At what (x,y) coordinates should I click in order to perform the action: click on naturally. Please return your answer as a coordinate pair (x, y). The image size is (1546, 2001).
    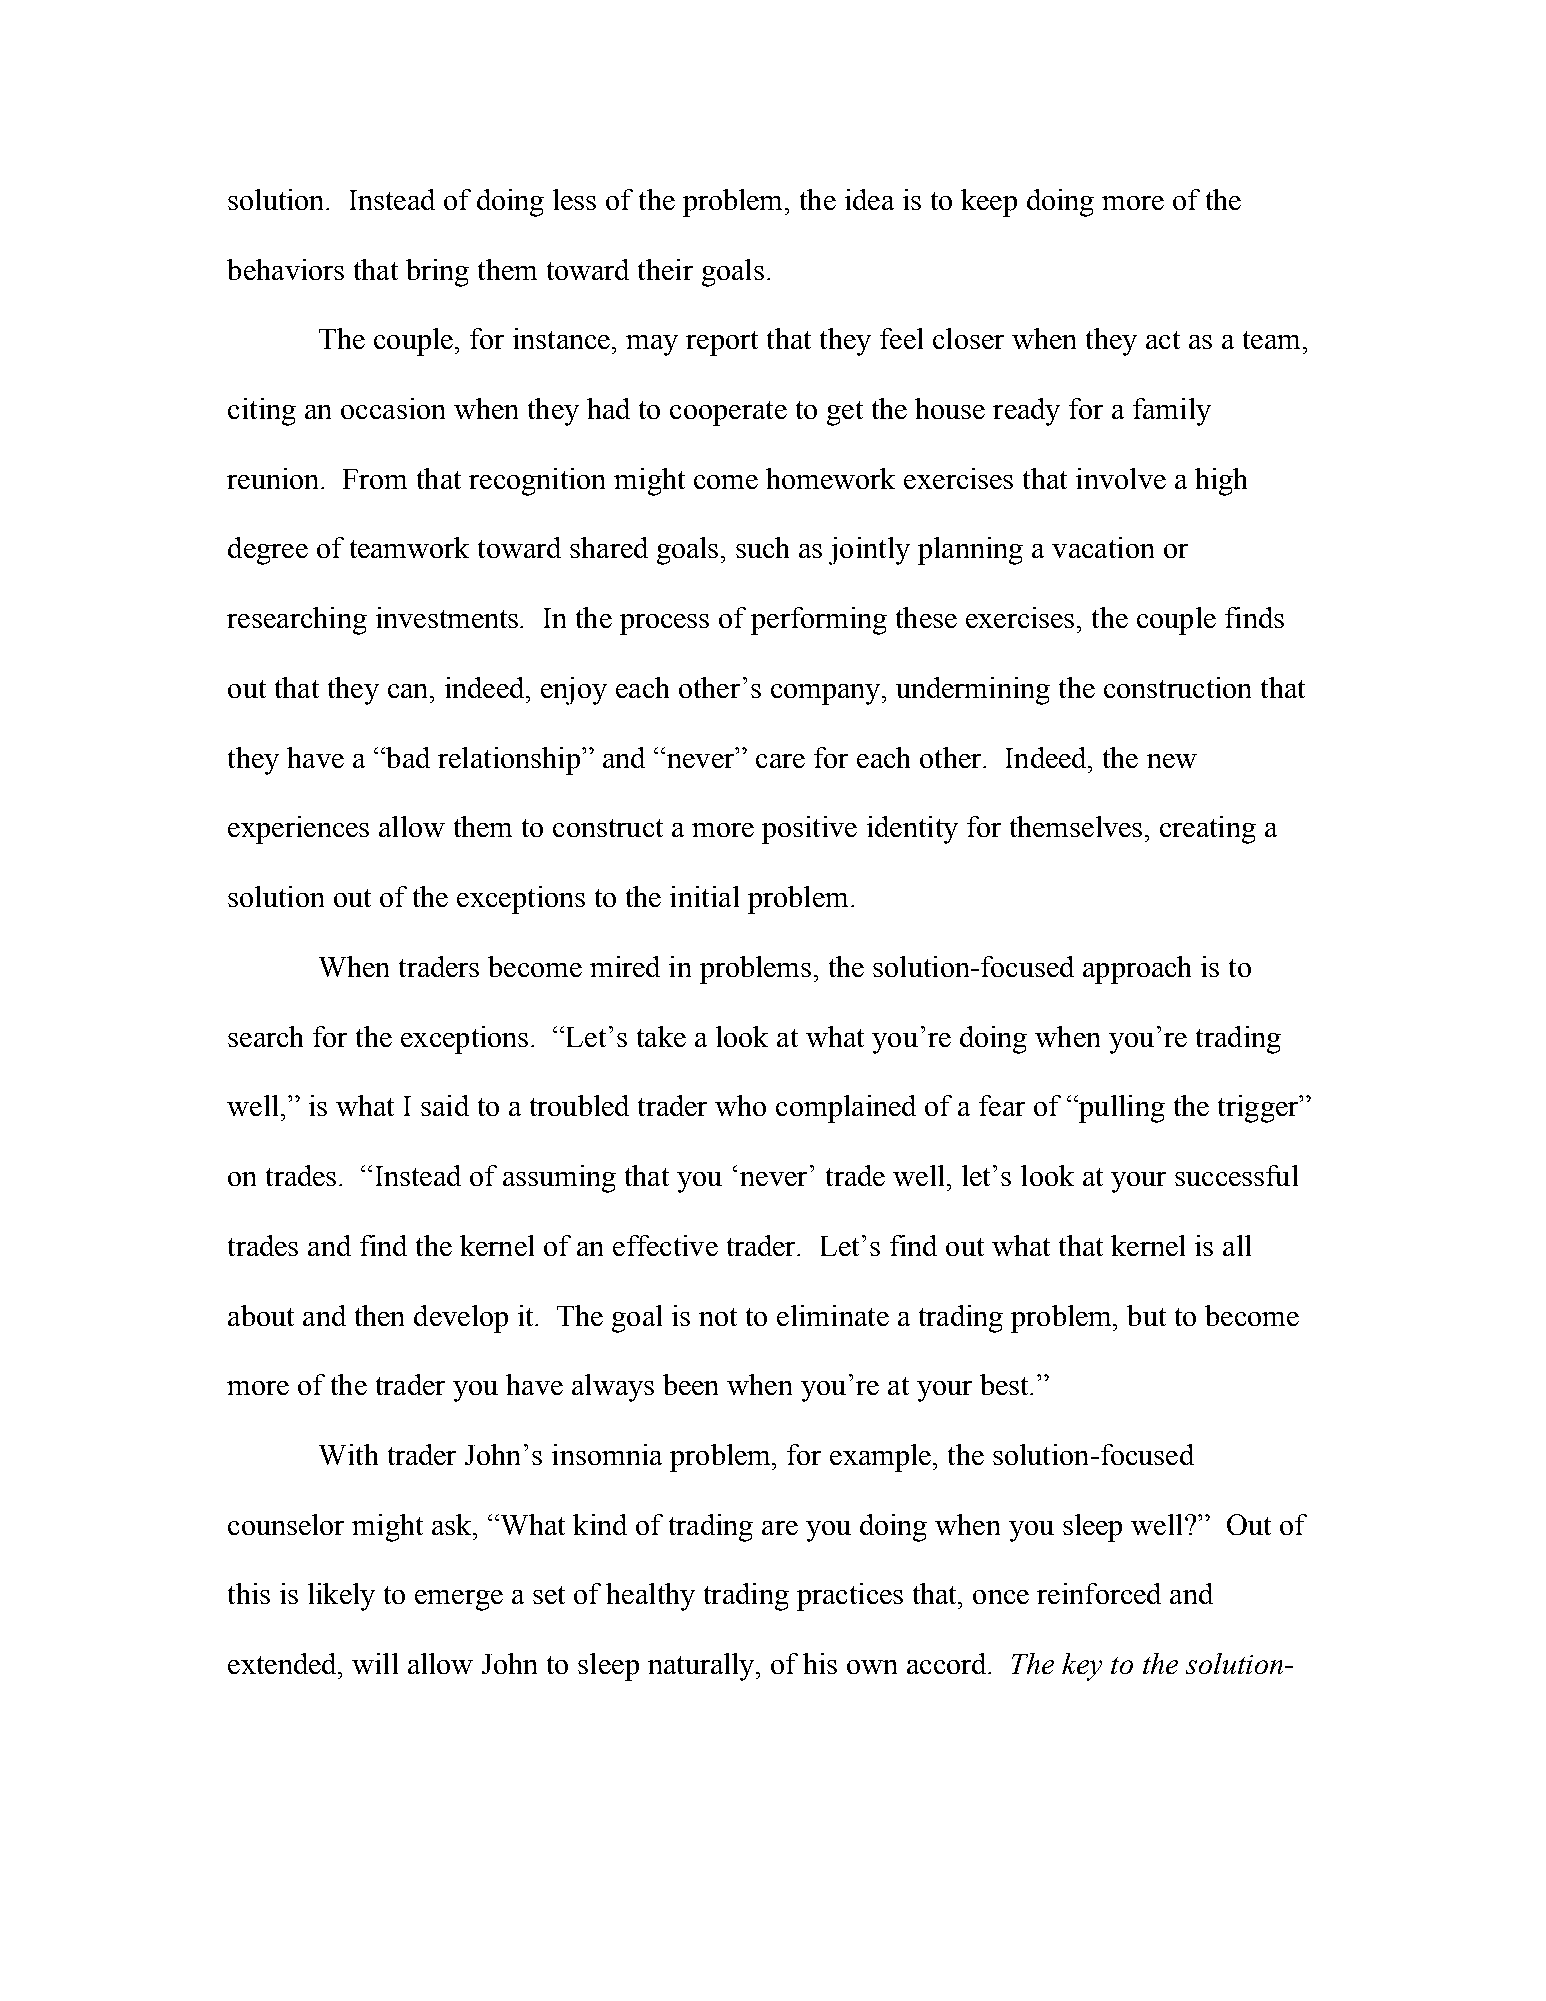
    Looking at the image, I should click on (703, 1667).
